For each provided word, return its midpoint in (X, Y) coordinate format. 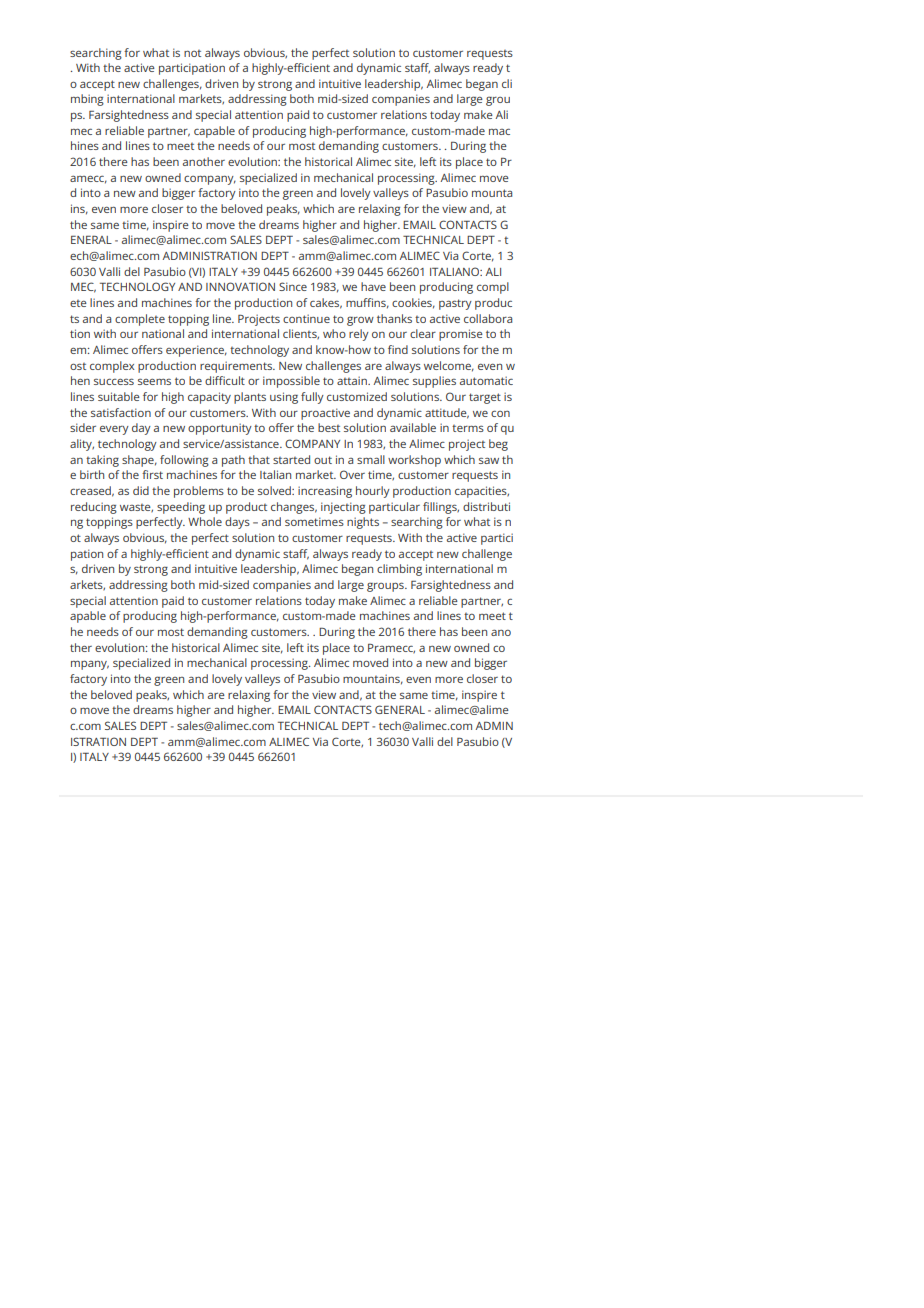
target (485, 398)
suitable (119, 396)
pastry (455, 304)
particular (394, 508)
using (284, 398)
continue (306, 318)
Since (293, 286)
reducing (94, 508)
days (237, 523)
